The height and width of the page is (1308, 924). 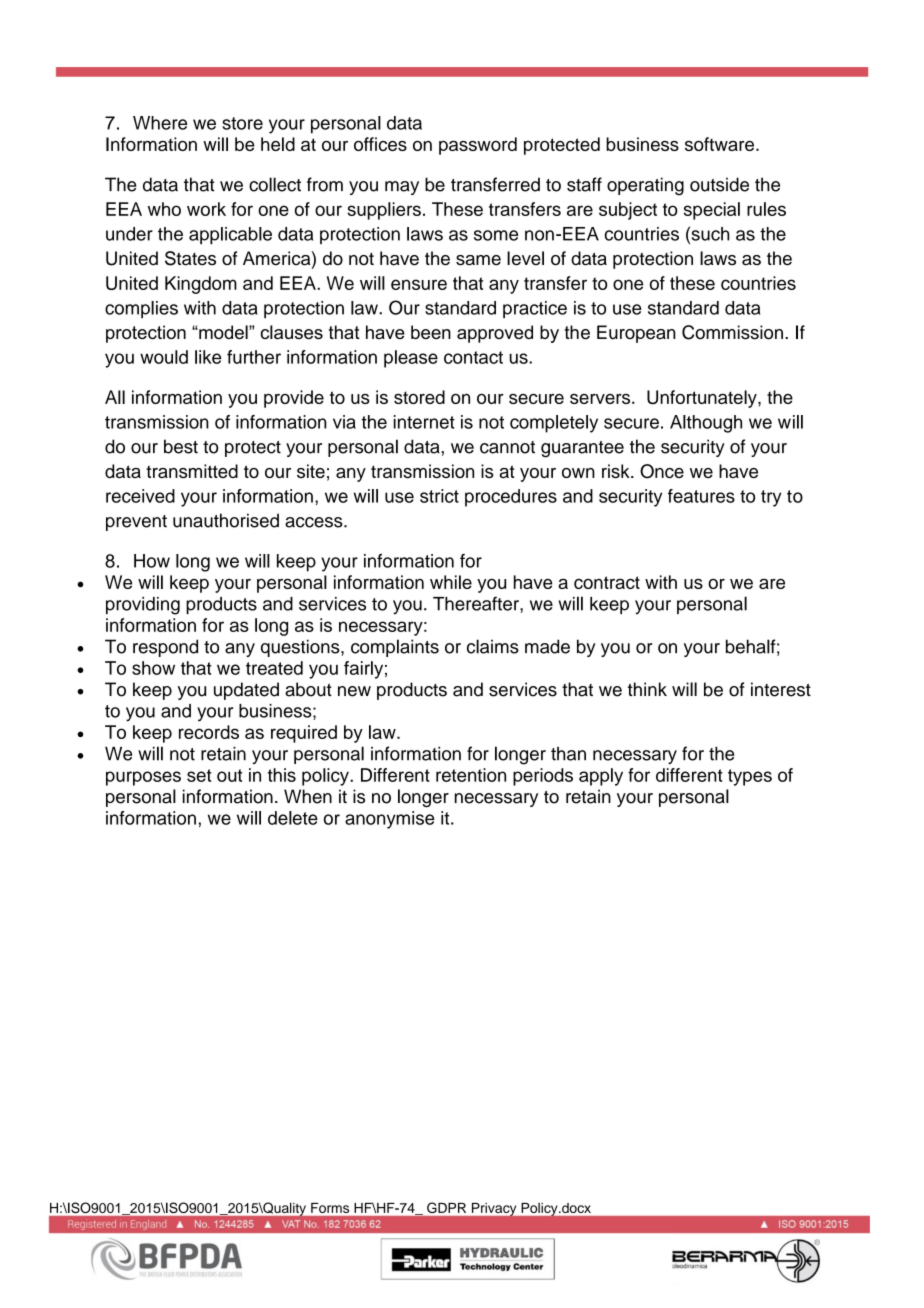 I want to click on password, so click(x=478, y=146).
